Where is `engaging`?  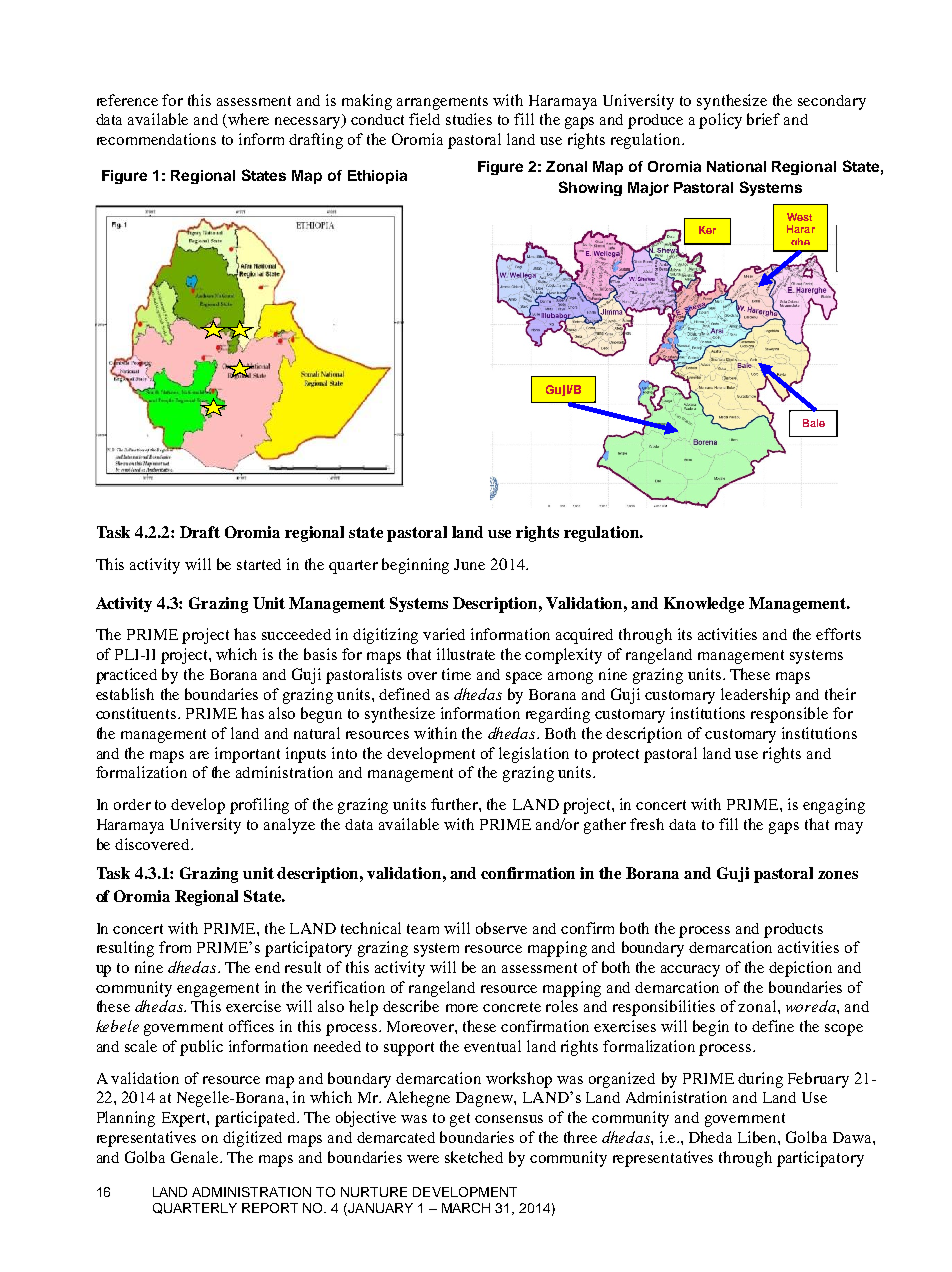 engaging is located at coordinates (834, 806).
